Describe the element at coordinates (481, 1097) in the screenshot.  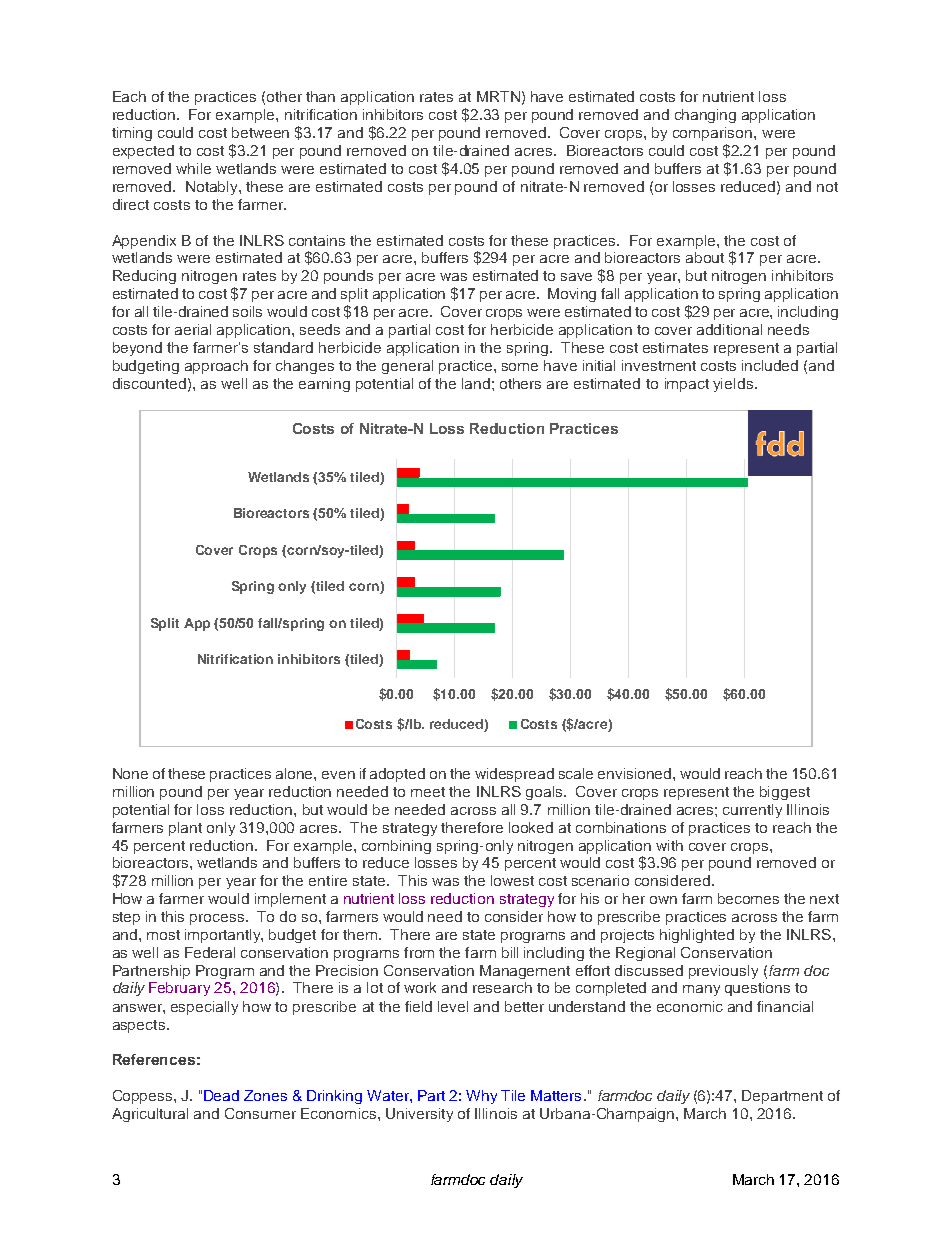
I see `Why` at that location.
